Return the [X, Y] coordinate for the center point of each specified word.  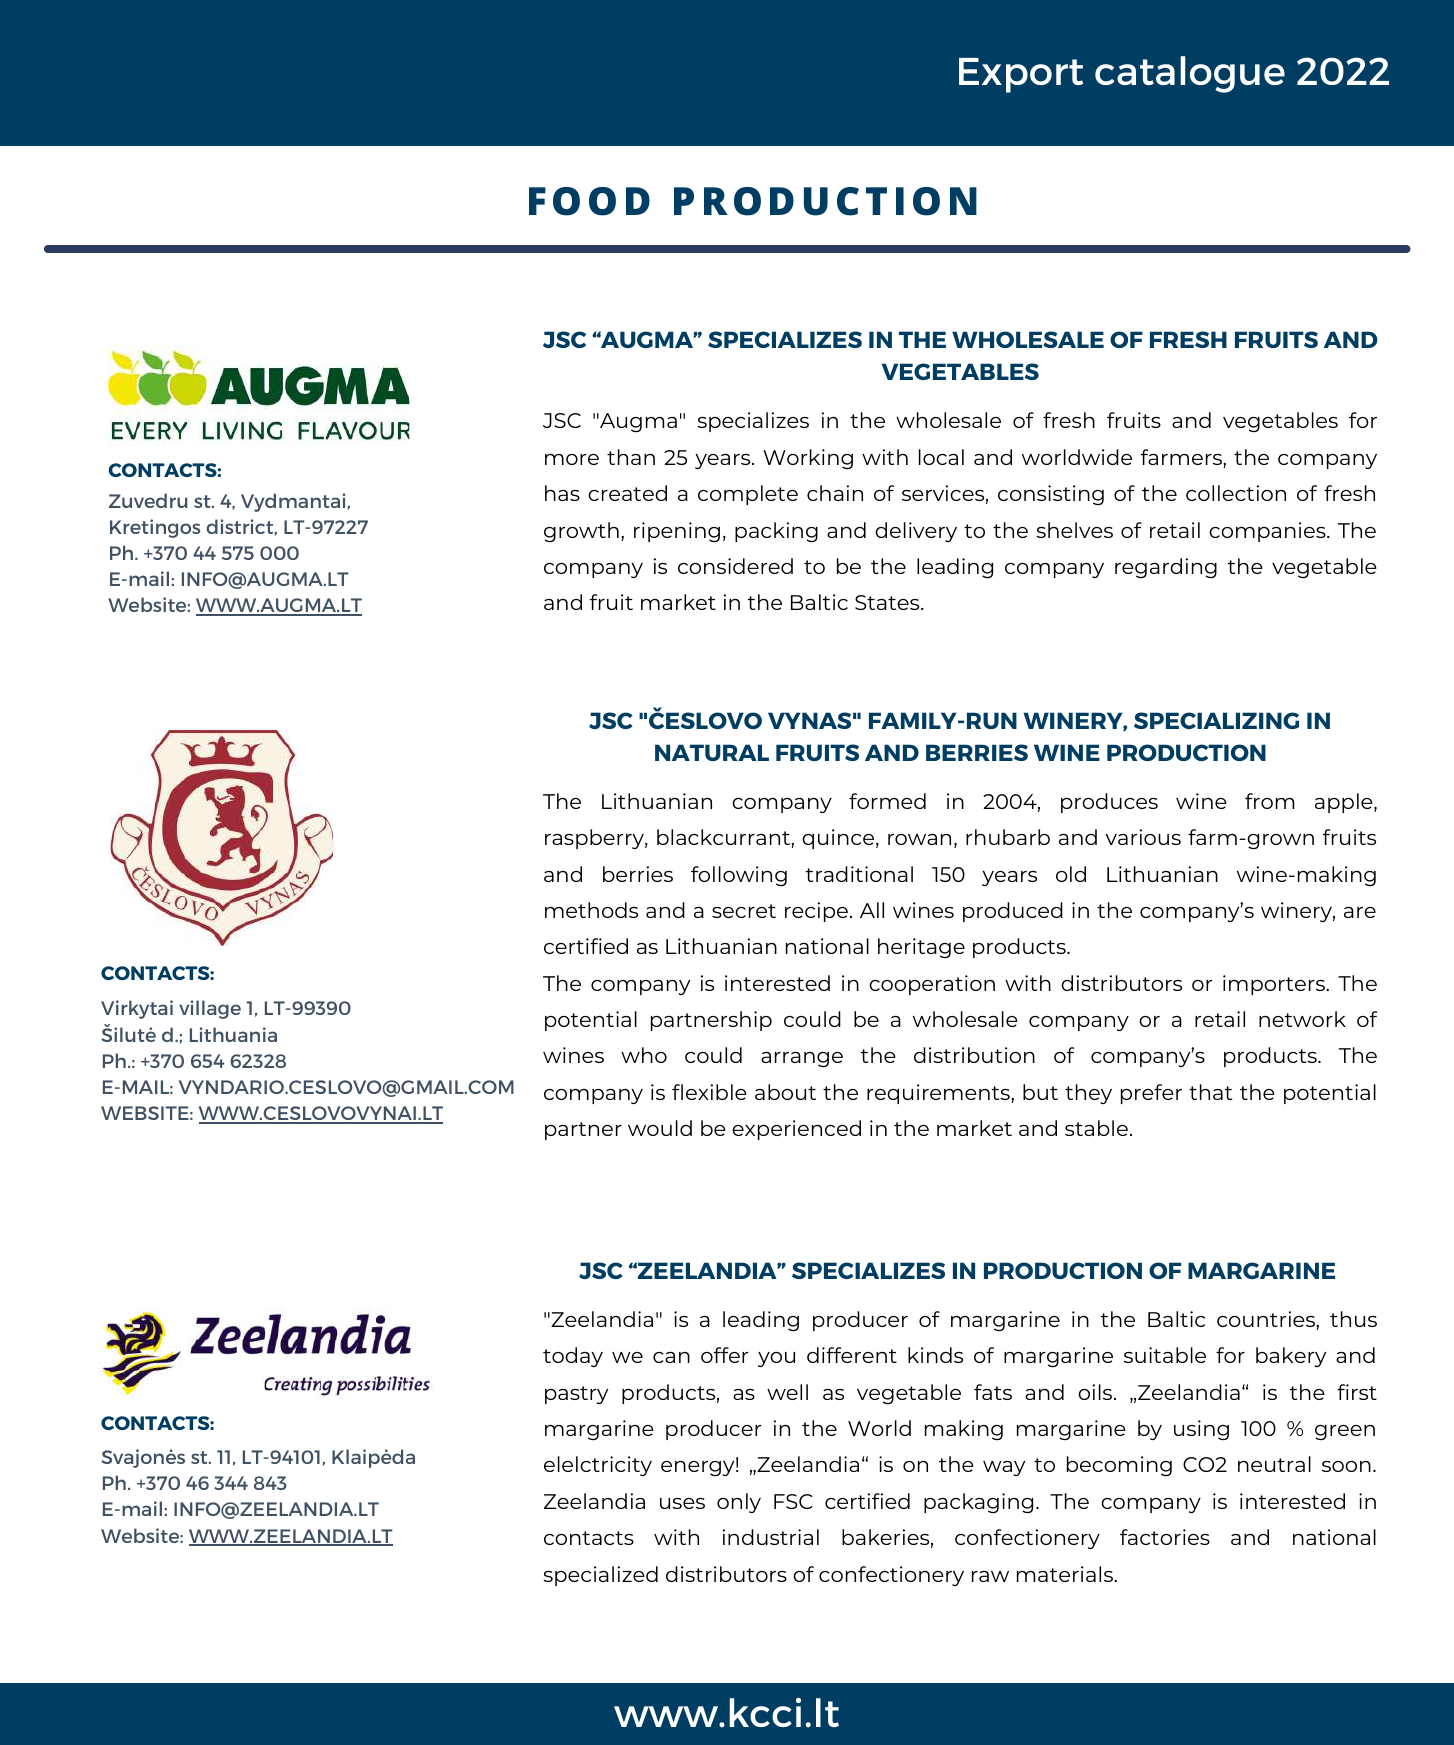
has [562, 493]
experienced [796, 1130]
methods [591, 910]
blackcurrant [724, 838]
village [210, 1009]
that [1210, 1092]
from [1269, 801]
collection [1236, 493]
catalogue [1190, 74]
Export [1021, 75]
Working [808, 459]
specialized [600, 1576]
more [572, 459]
